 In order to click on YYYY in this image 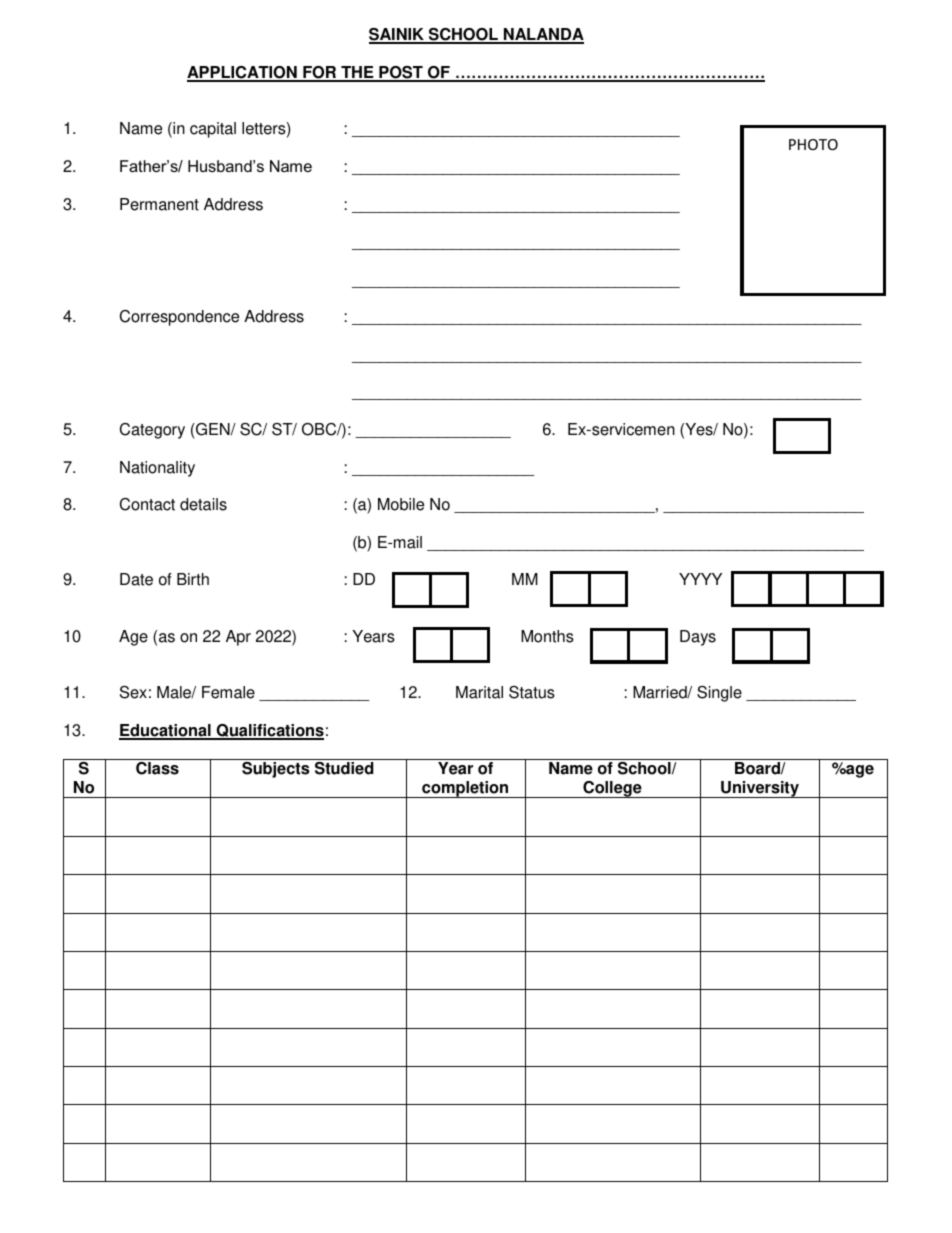, I will do `click(700, 579)`.
